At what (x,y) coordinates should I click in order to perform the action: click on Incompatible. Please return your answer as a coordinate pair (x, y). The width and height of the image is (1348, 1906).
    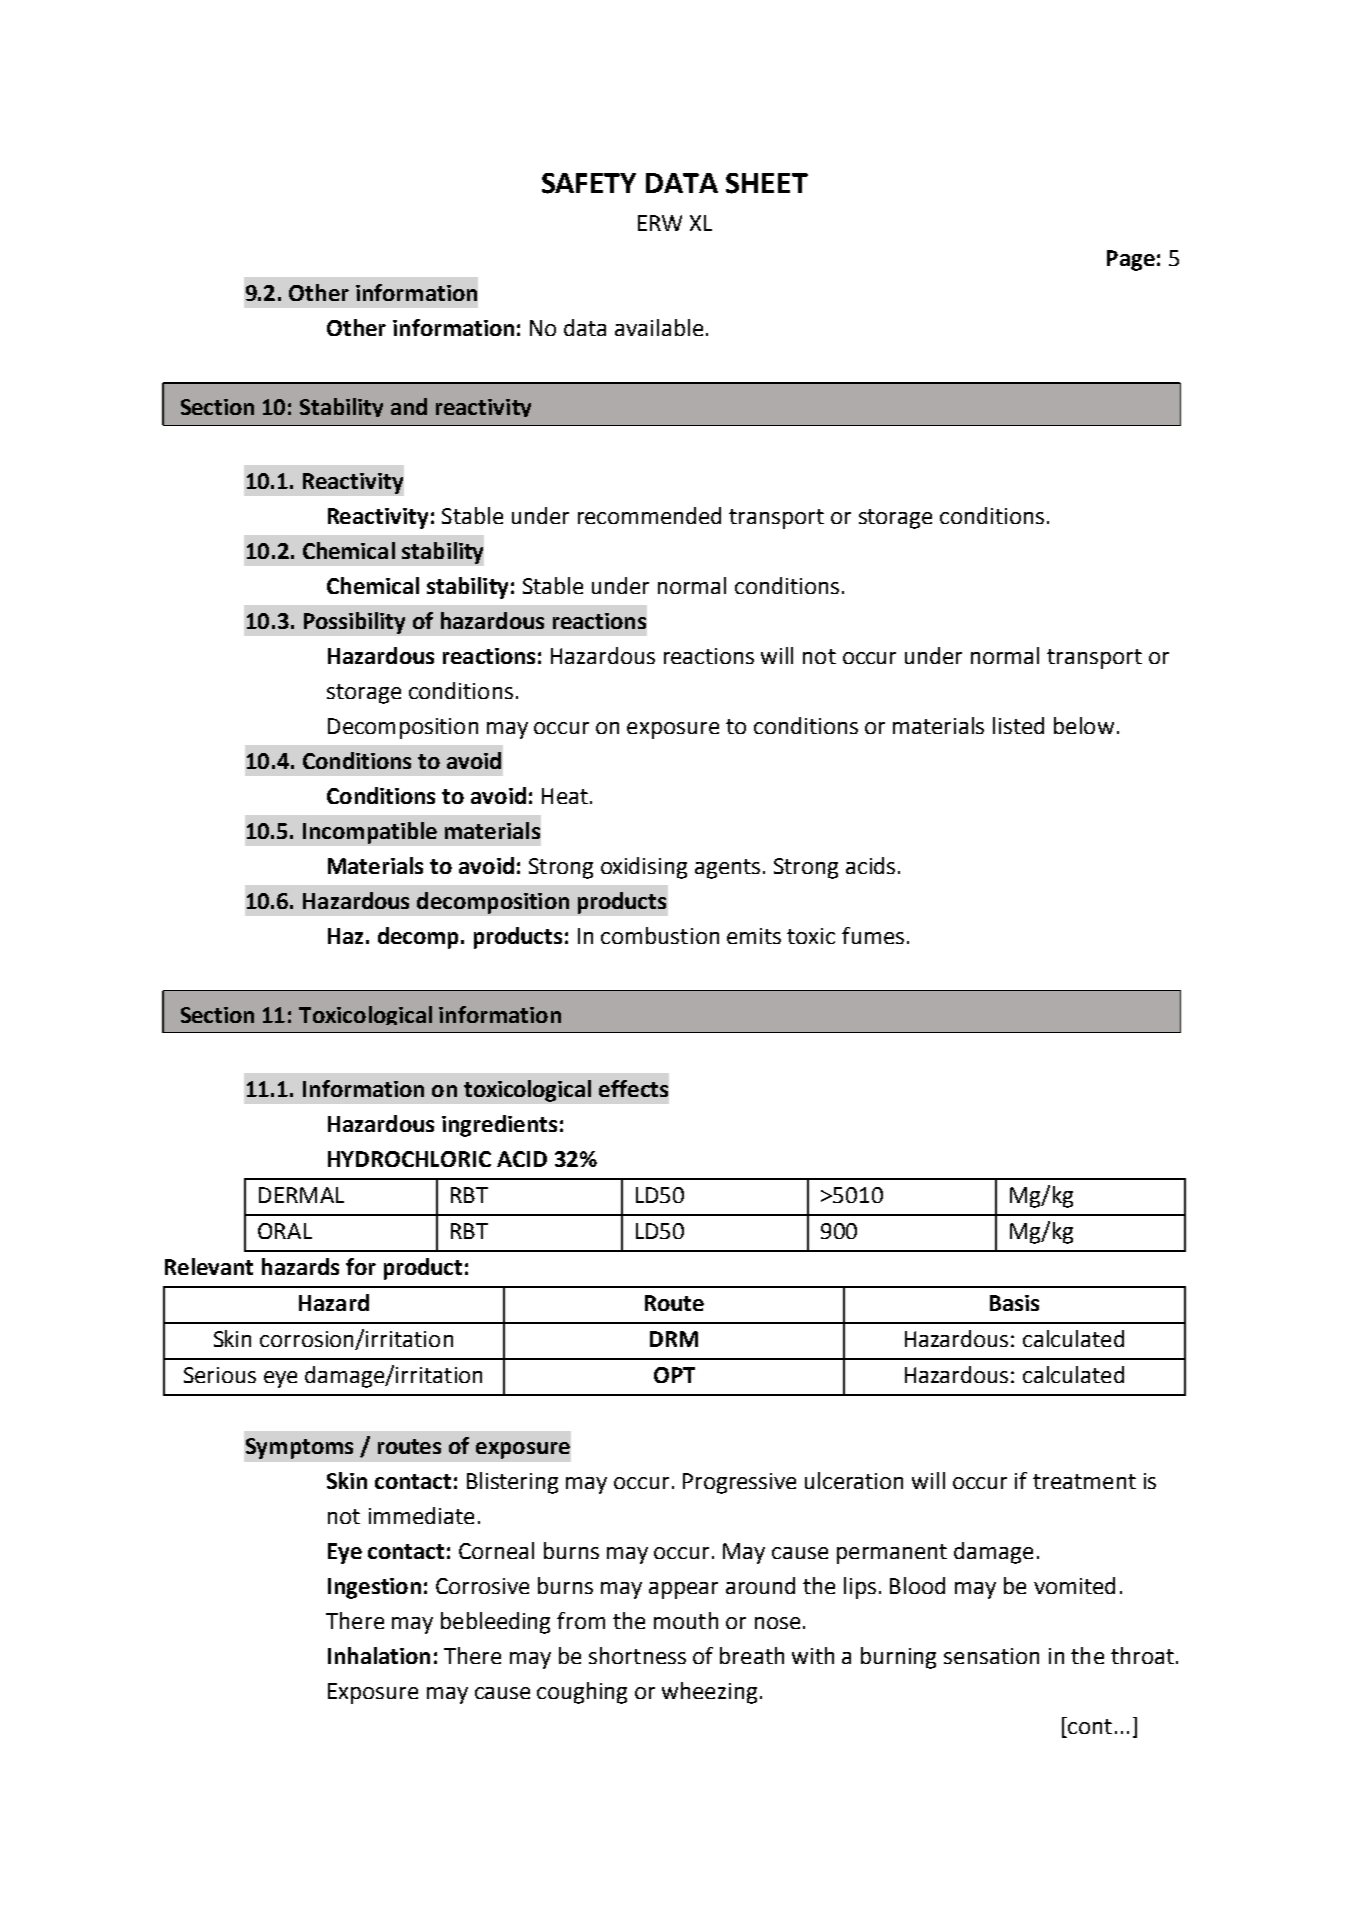
    Looking at the image, I should click on (370, 833).
